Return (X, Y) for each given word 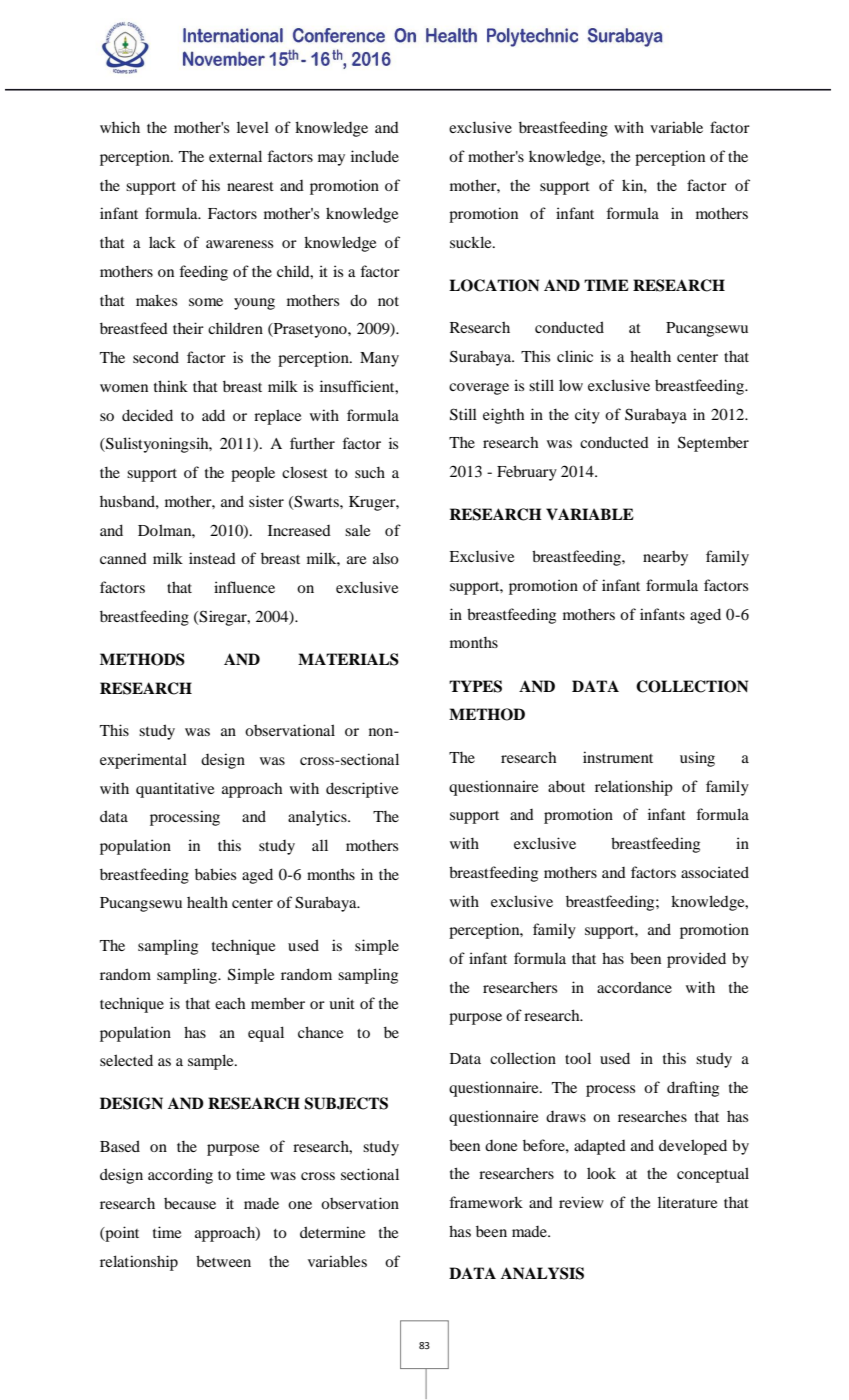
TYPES (475, 686)
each (230, 1003)
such (370, 472)
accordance (634, 987)
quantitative (175, 790)
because (190, 1203)
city (587, 416)
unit (342, 1003)
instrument (618, 757)
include (375, 156)
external (235, 156)
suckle (472, 242)
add (213, 415)
